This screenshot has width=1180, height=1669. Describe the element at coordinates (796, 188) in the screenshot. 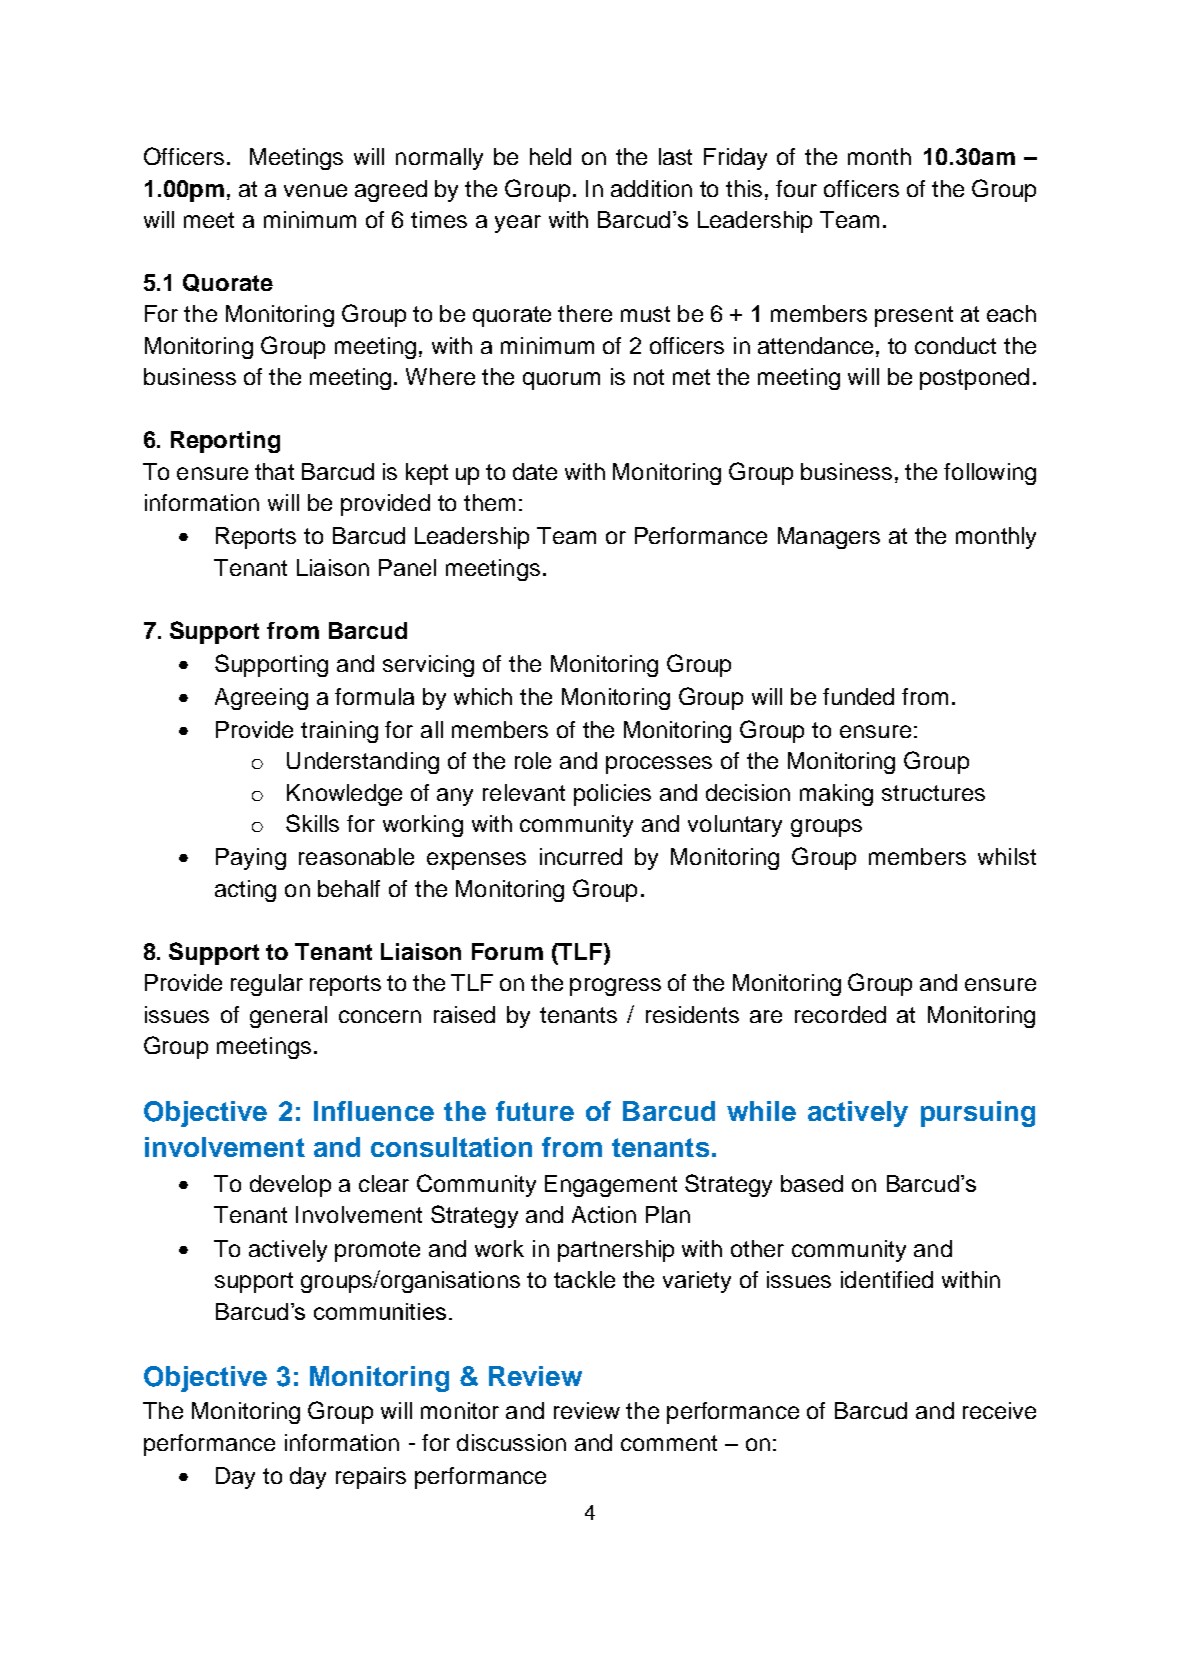

I see `four` at that location.
